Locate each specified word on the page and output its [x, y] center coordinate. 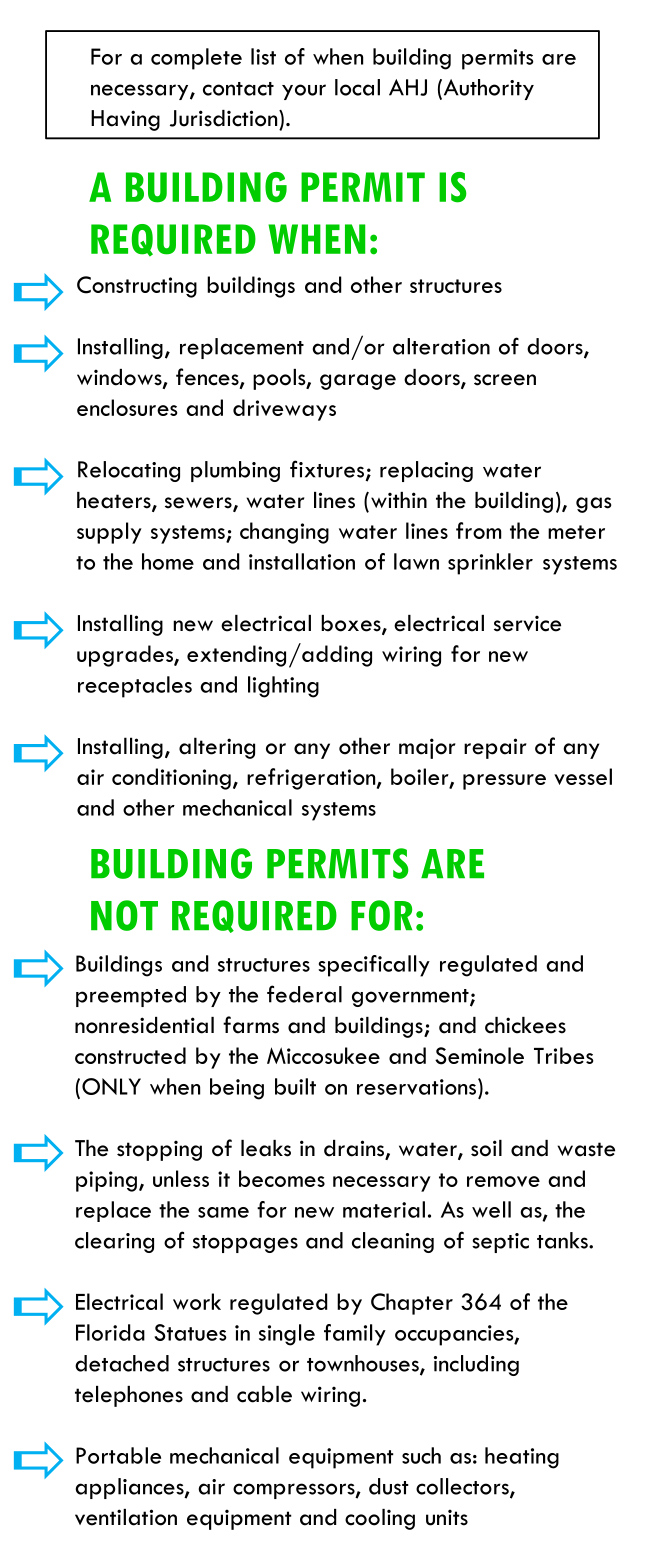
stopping [159, 1151]
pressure [504, 782]
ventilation [126, 1517]
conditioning [171, 779]
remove [503, 1181]
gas [594, 505]
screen [505, 380]
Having [125, 120]
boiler [421, 777]
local [357, 87]
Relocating [129, 471]
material [384, 1209]
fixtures [327, 469]
